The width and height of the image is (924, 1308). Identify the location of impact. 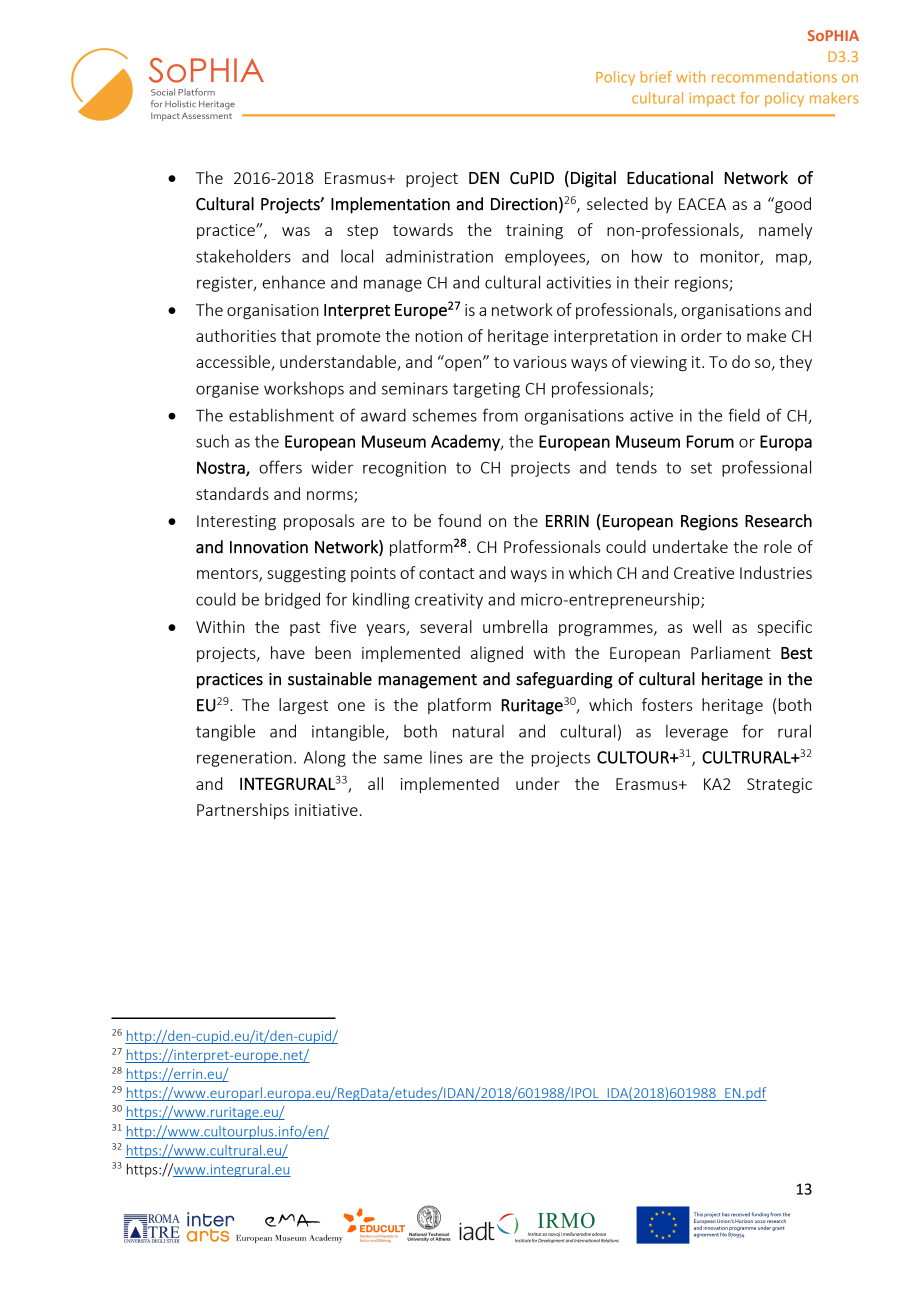
(712, 100).
